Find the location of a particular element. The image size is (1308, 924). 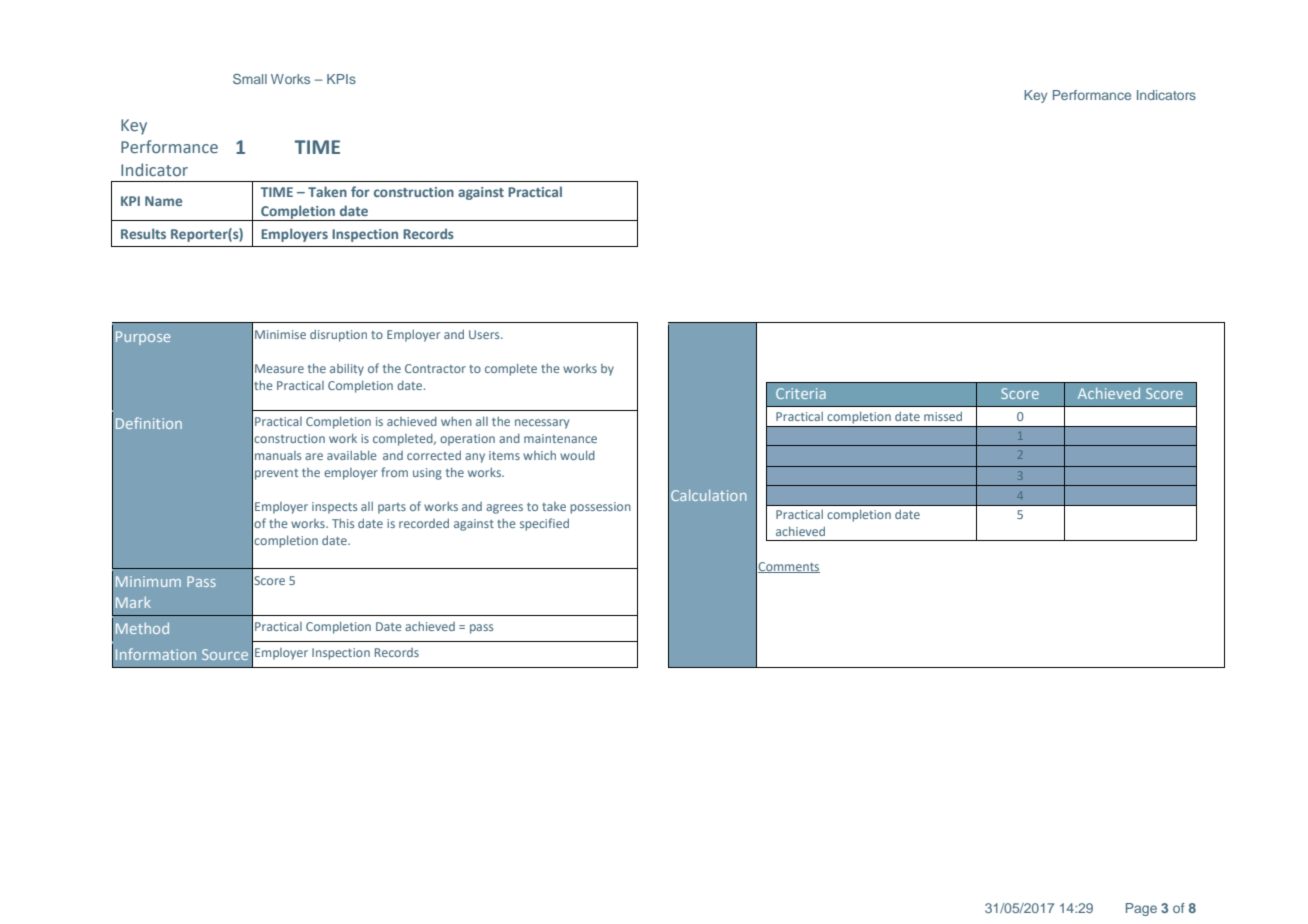

Criteria is located at coordinates (801, 393).
